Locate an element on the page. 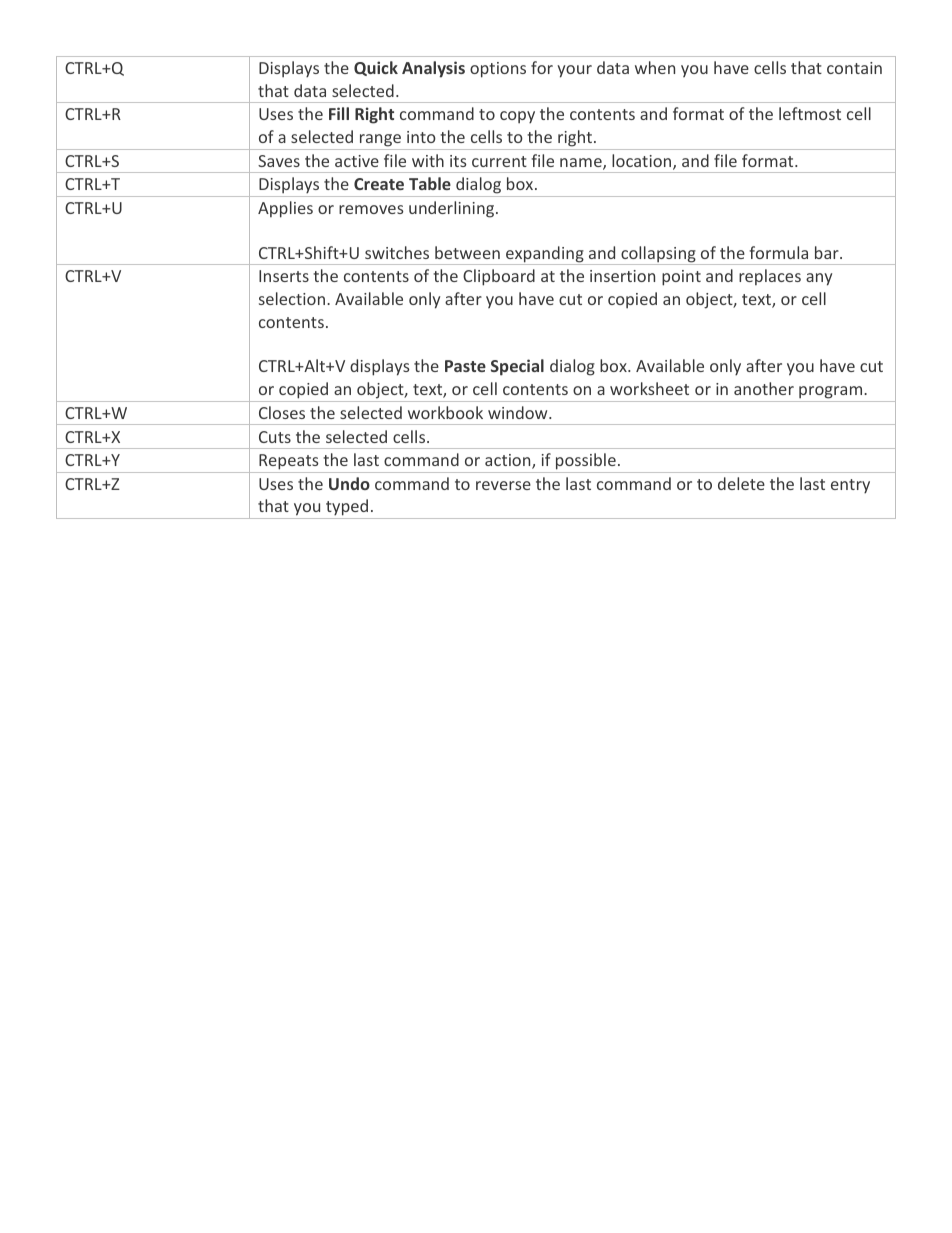 This page has height=1233, width=952. location is located at coordinates (643, 162).
